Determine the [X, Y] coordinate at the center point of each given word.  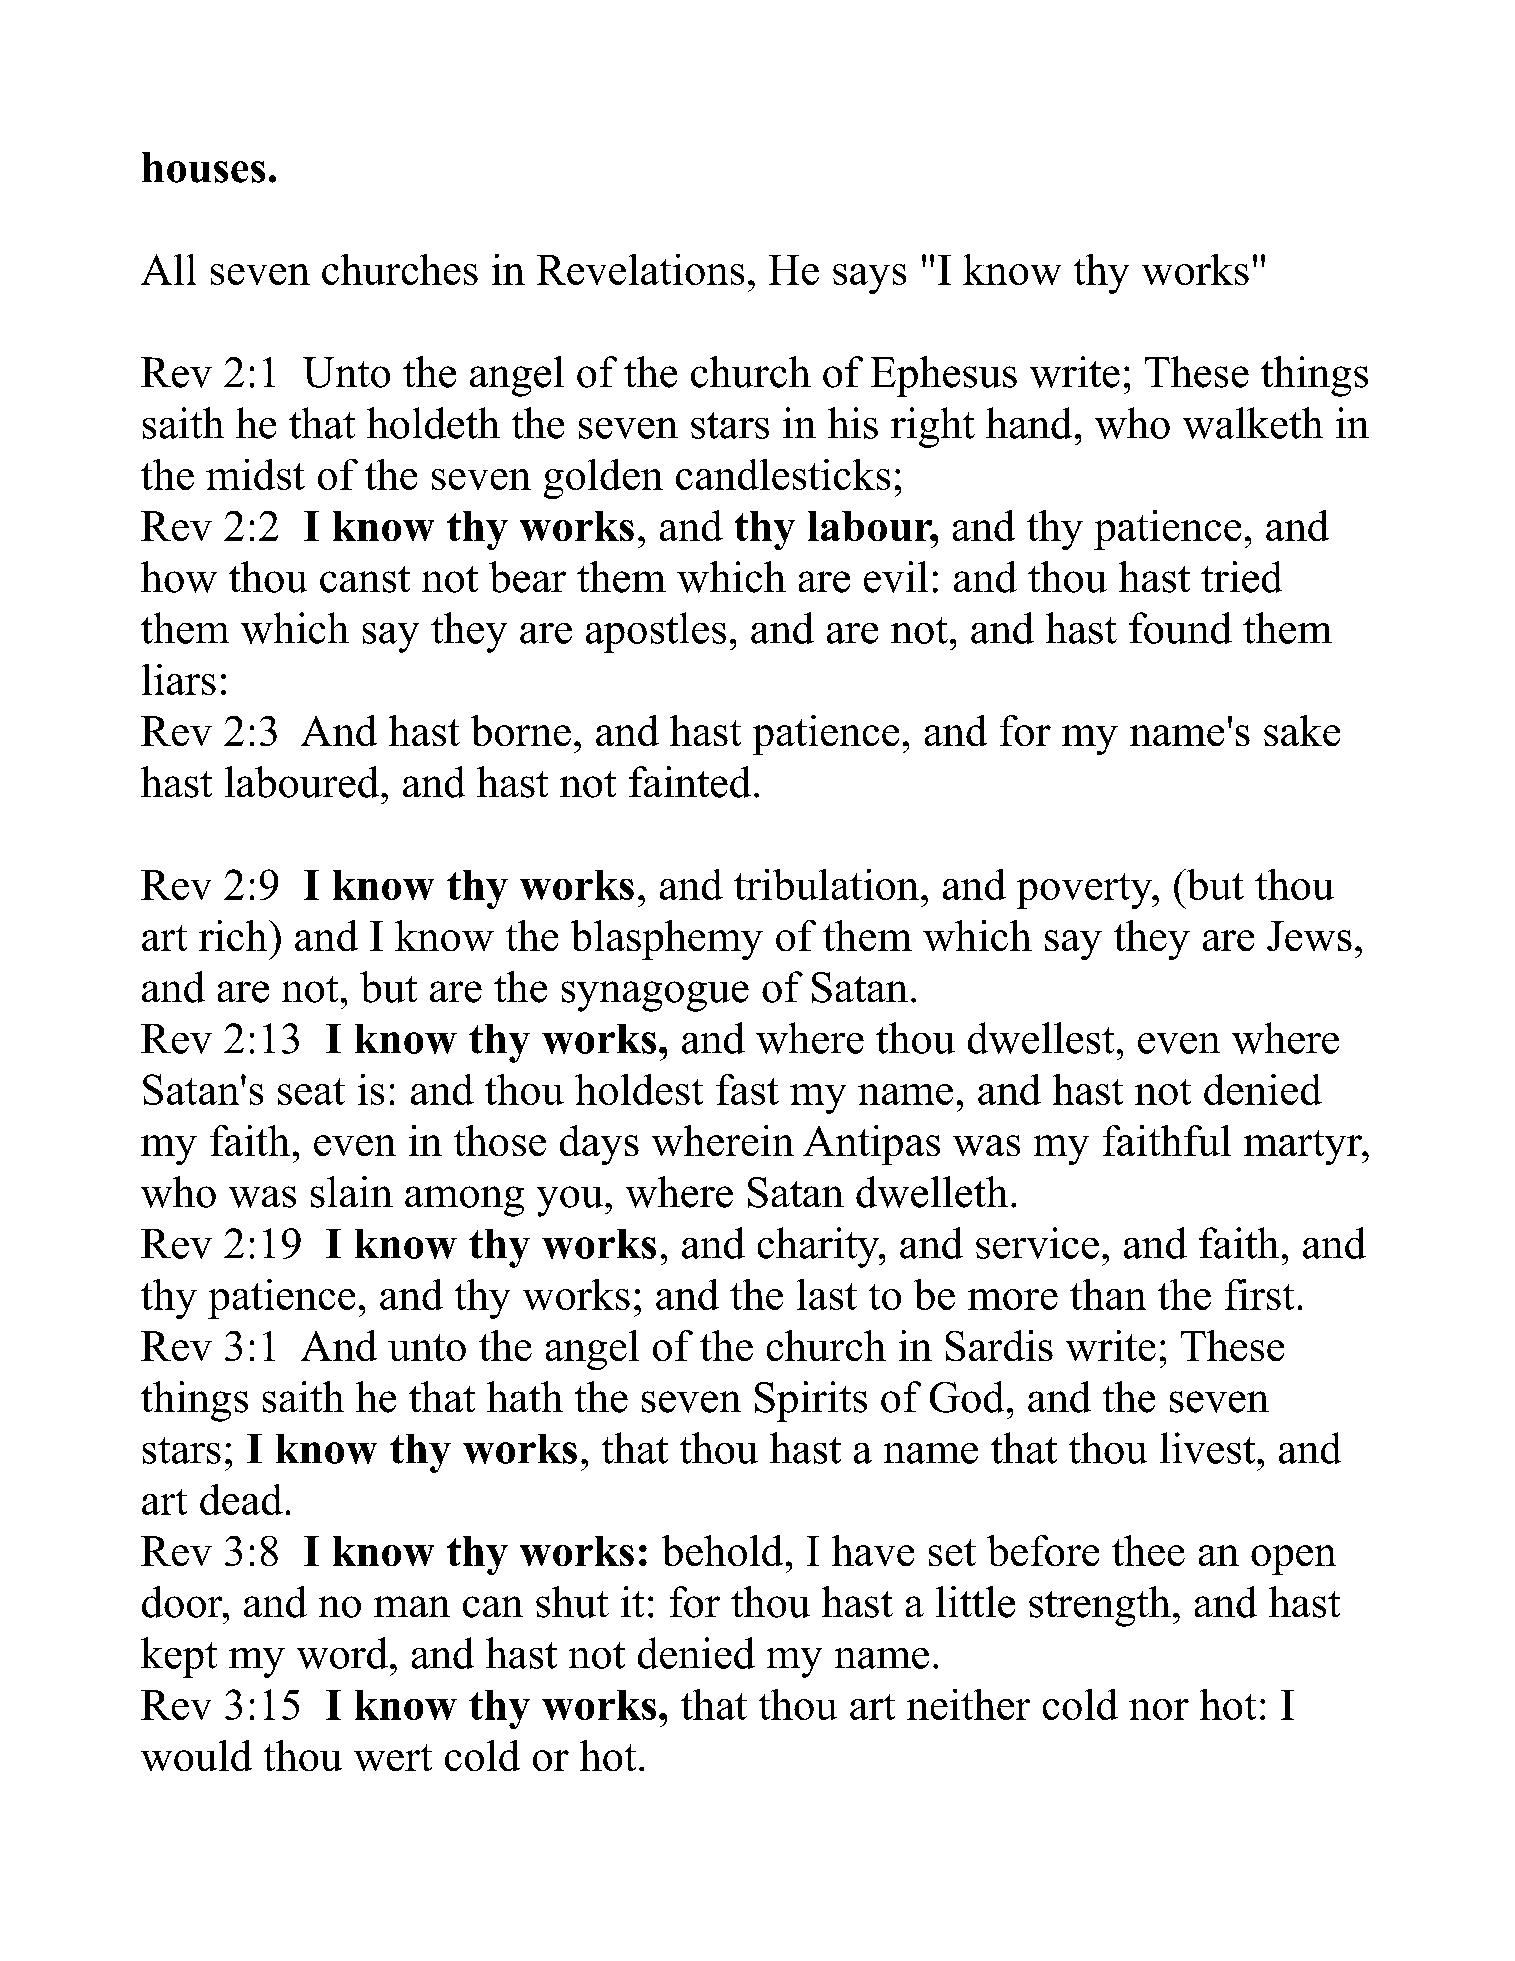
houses [203, 167]
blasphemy [667, 940]
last [827, 1294]
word [342, 1653]
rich [234, 935]
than [1108, 1294]
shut [572, 1602]
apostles [656, 632]
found [1180, 628]
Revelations [640, 269]
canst [365, 579]
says [869, 279]
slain [352, 1192]
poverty [1086, 891]
